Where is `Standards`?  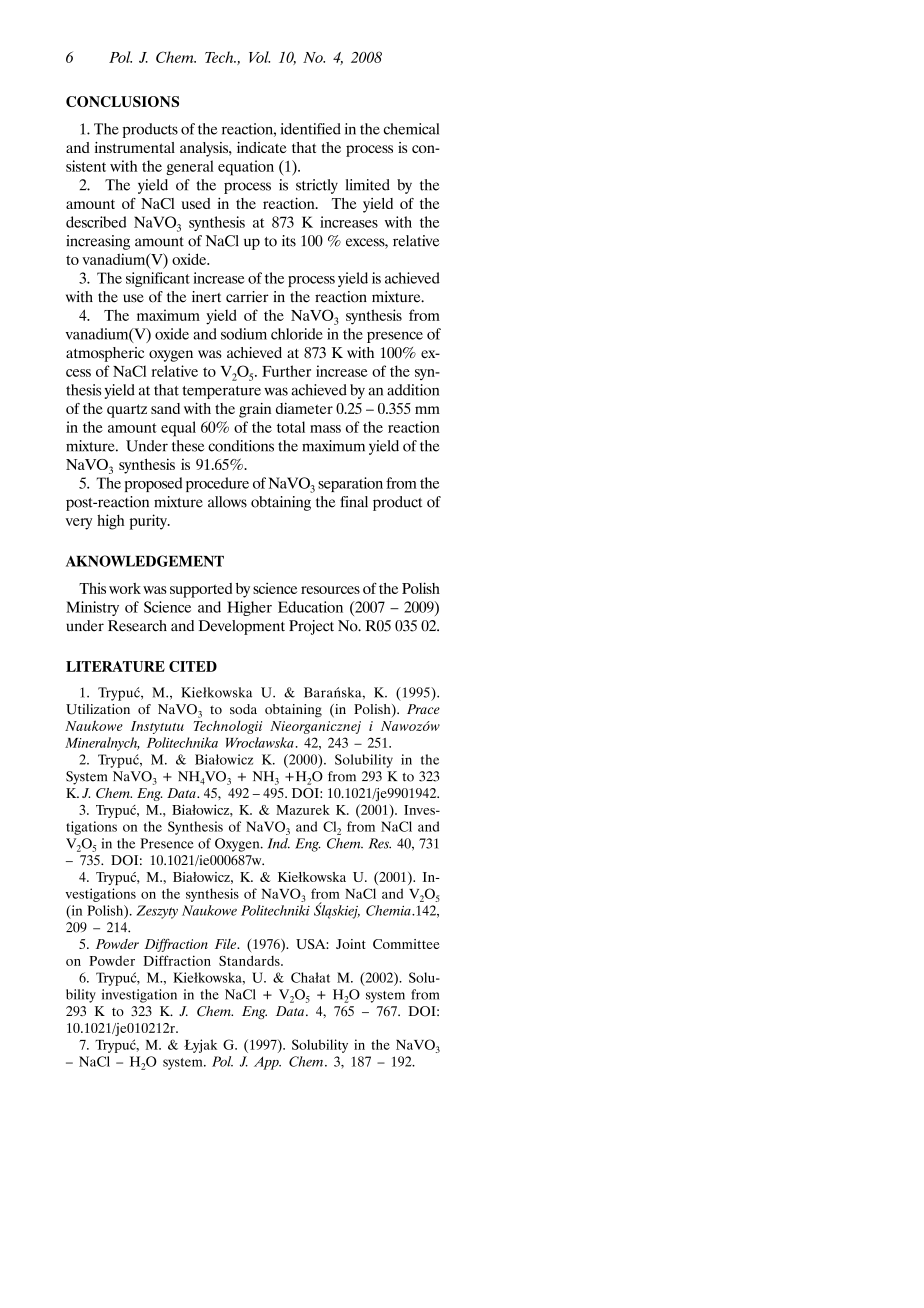 Standards is located at coordinates (250, 960).
